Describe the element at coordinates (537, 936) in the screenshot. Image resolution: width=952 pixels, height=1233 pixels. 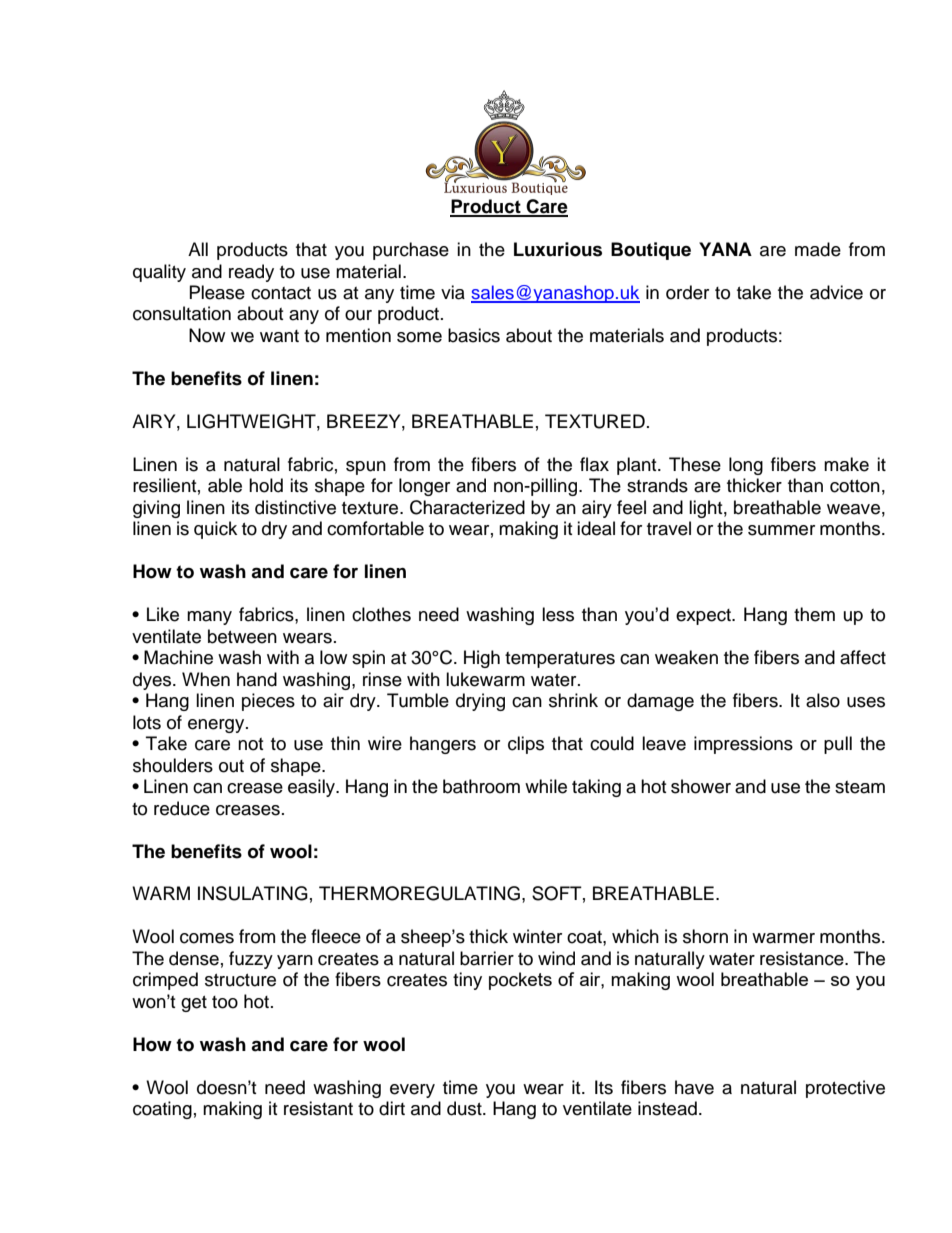
I see `winter` at that location.
